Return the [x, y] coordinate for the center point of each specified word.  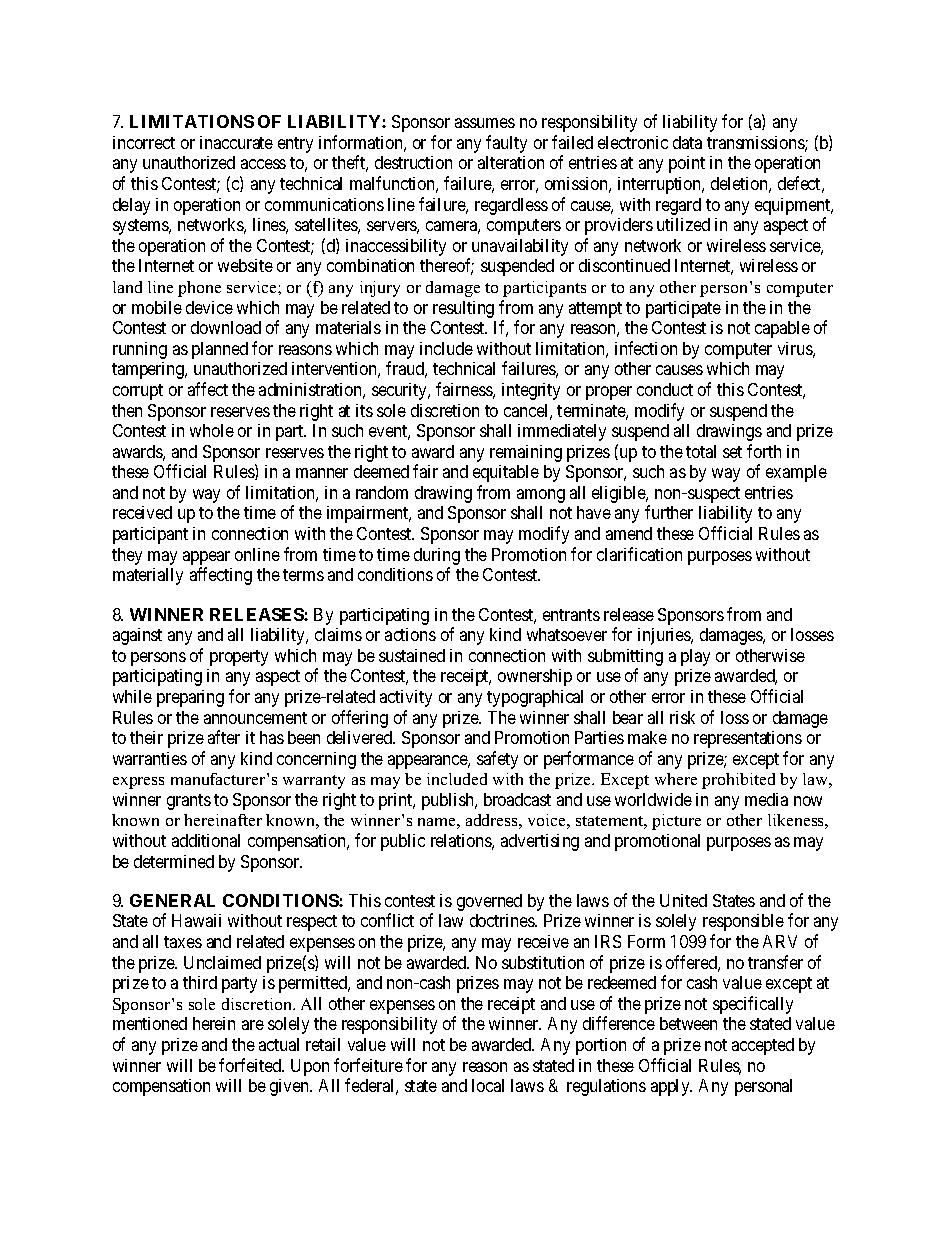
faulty [506, 144]
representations [748, 739]
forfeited [251, 1065]
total [701, 451]
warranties [150, 758]
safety [497, 760]
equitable [506, 473]
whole [212, 430]
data [687, 142]
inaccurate [236, 142]
